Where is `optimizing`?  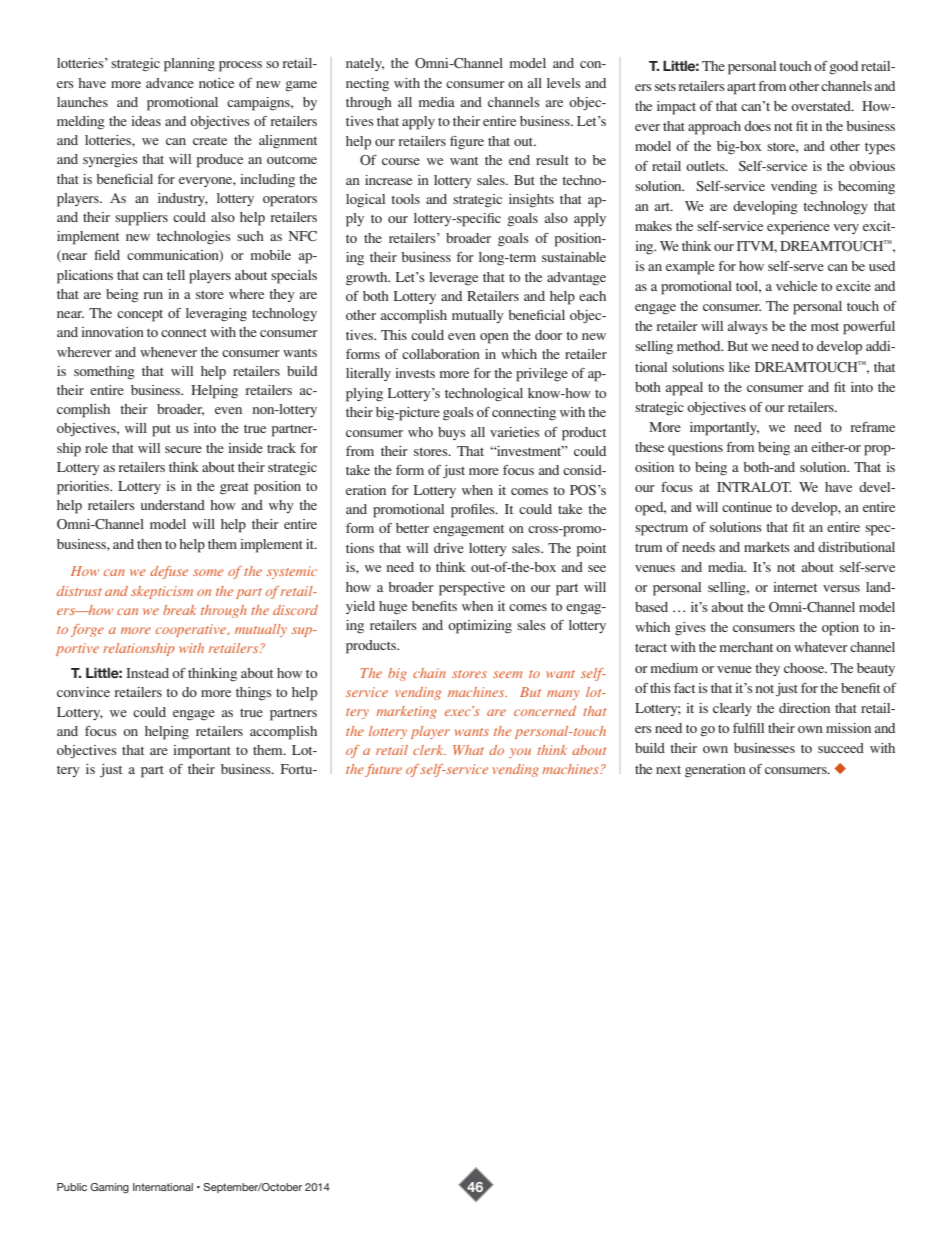 optimizing is located at coordinates (480, 627).
